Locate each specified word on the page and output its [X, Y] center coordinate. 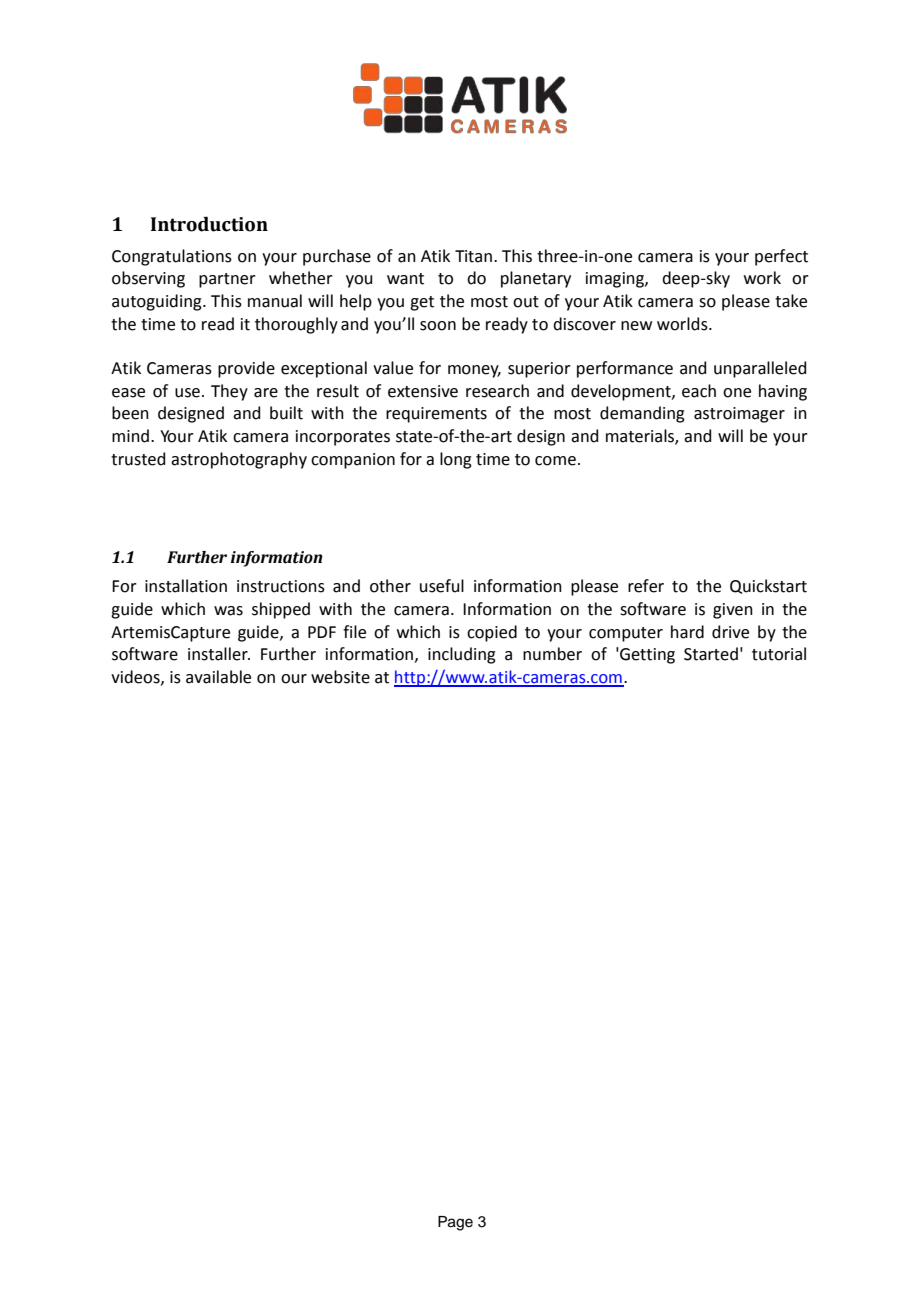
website [340, 677]
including [462, 655]
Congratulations [172, 257]
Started [711, 654]
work [762, 278]
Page [455, 1223]
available [218, 677]
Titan [473, 256]
